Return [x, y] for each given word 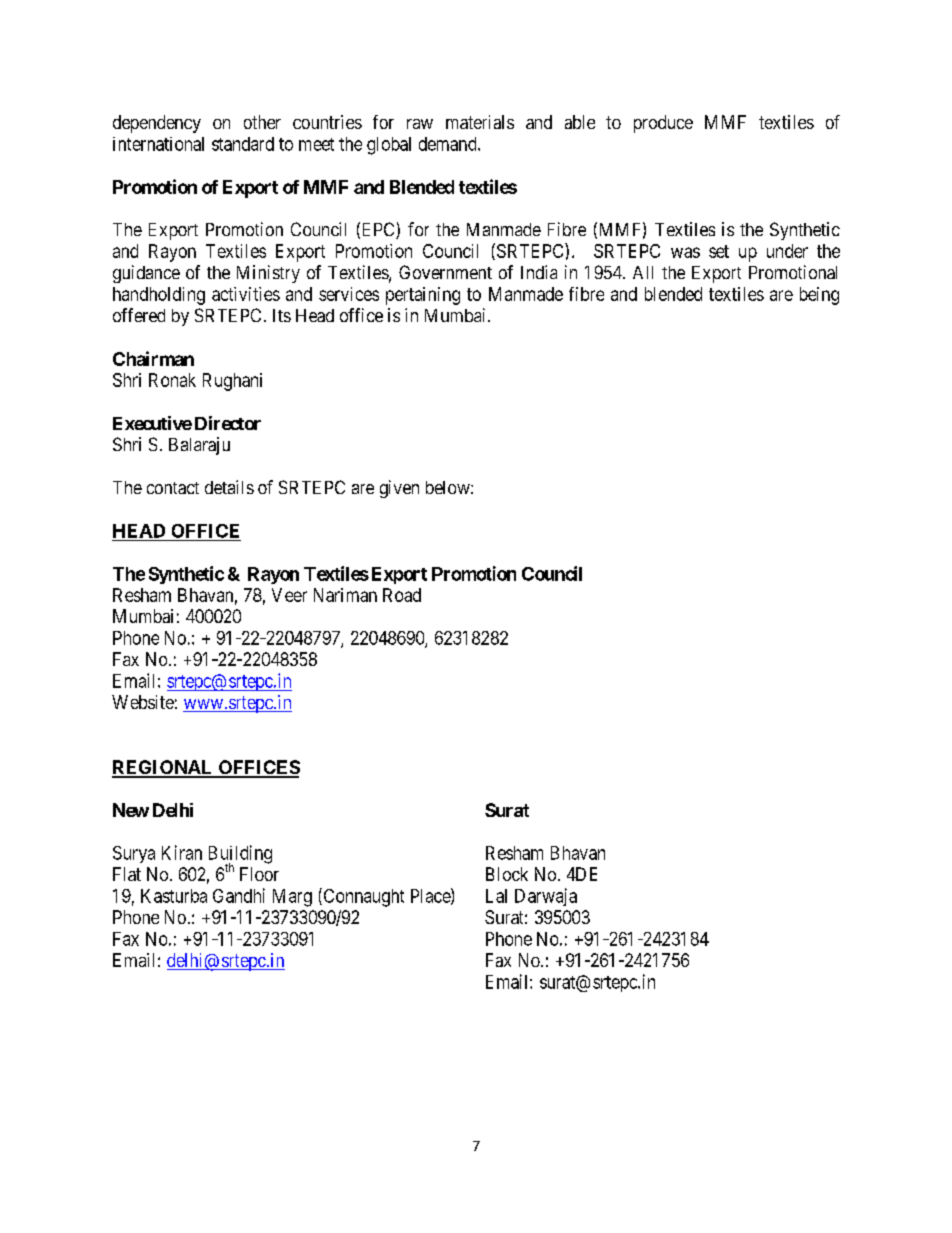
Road [402, 595]
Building [240, 855]
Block [507, 874]
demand [449, 144]
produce [663, 124]
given [399, 489]
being [819, 296]
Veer [289, 595]
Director [228, 423]
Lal [496, 896]
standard [243, 144]
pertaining [423, 296]
